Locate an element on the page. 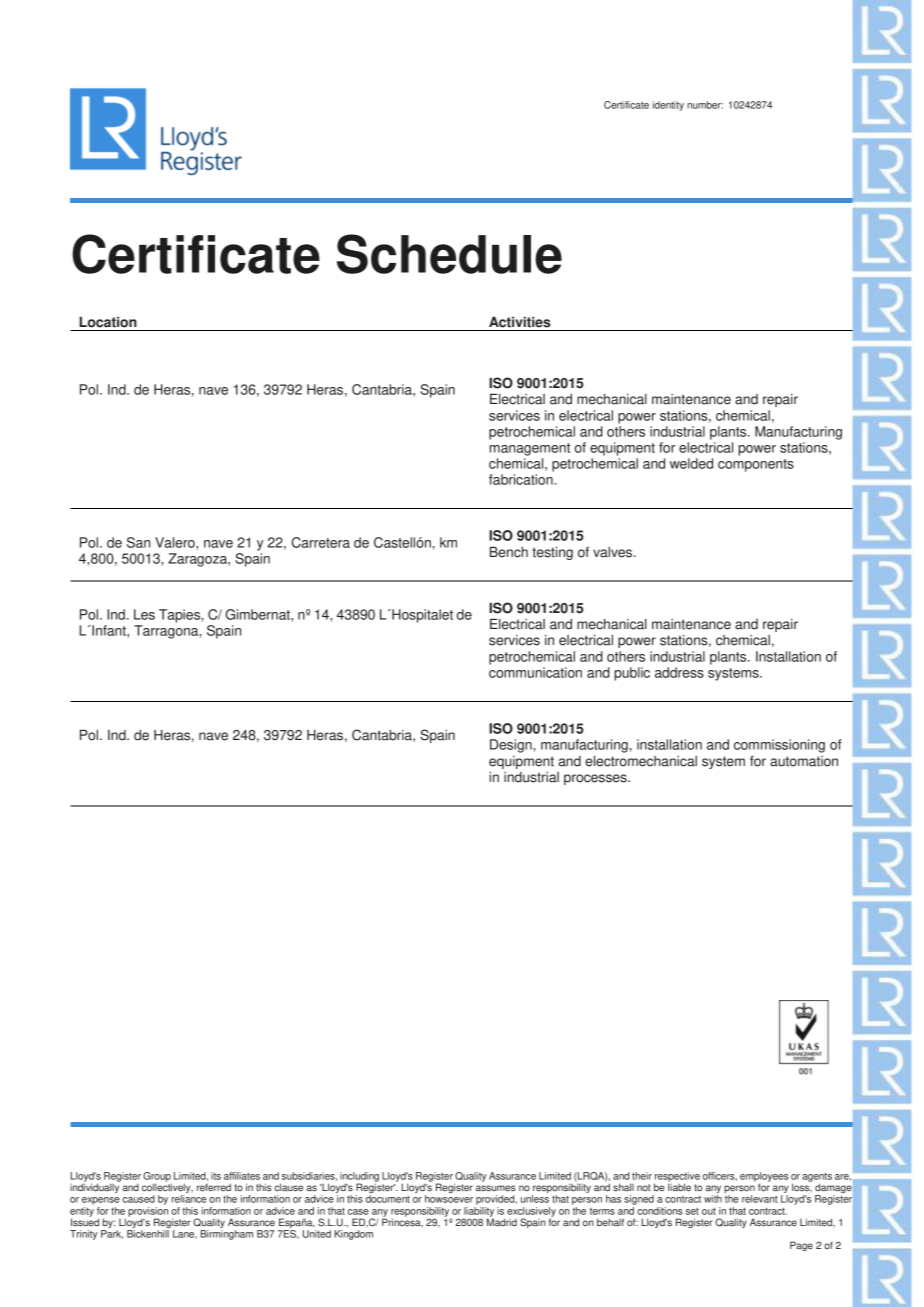 The width and height of the image is (924, 1307). reliance is located at coordinates (189, 1199).
